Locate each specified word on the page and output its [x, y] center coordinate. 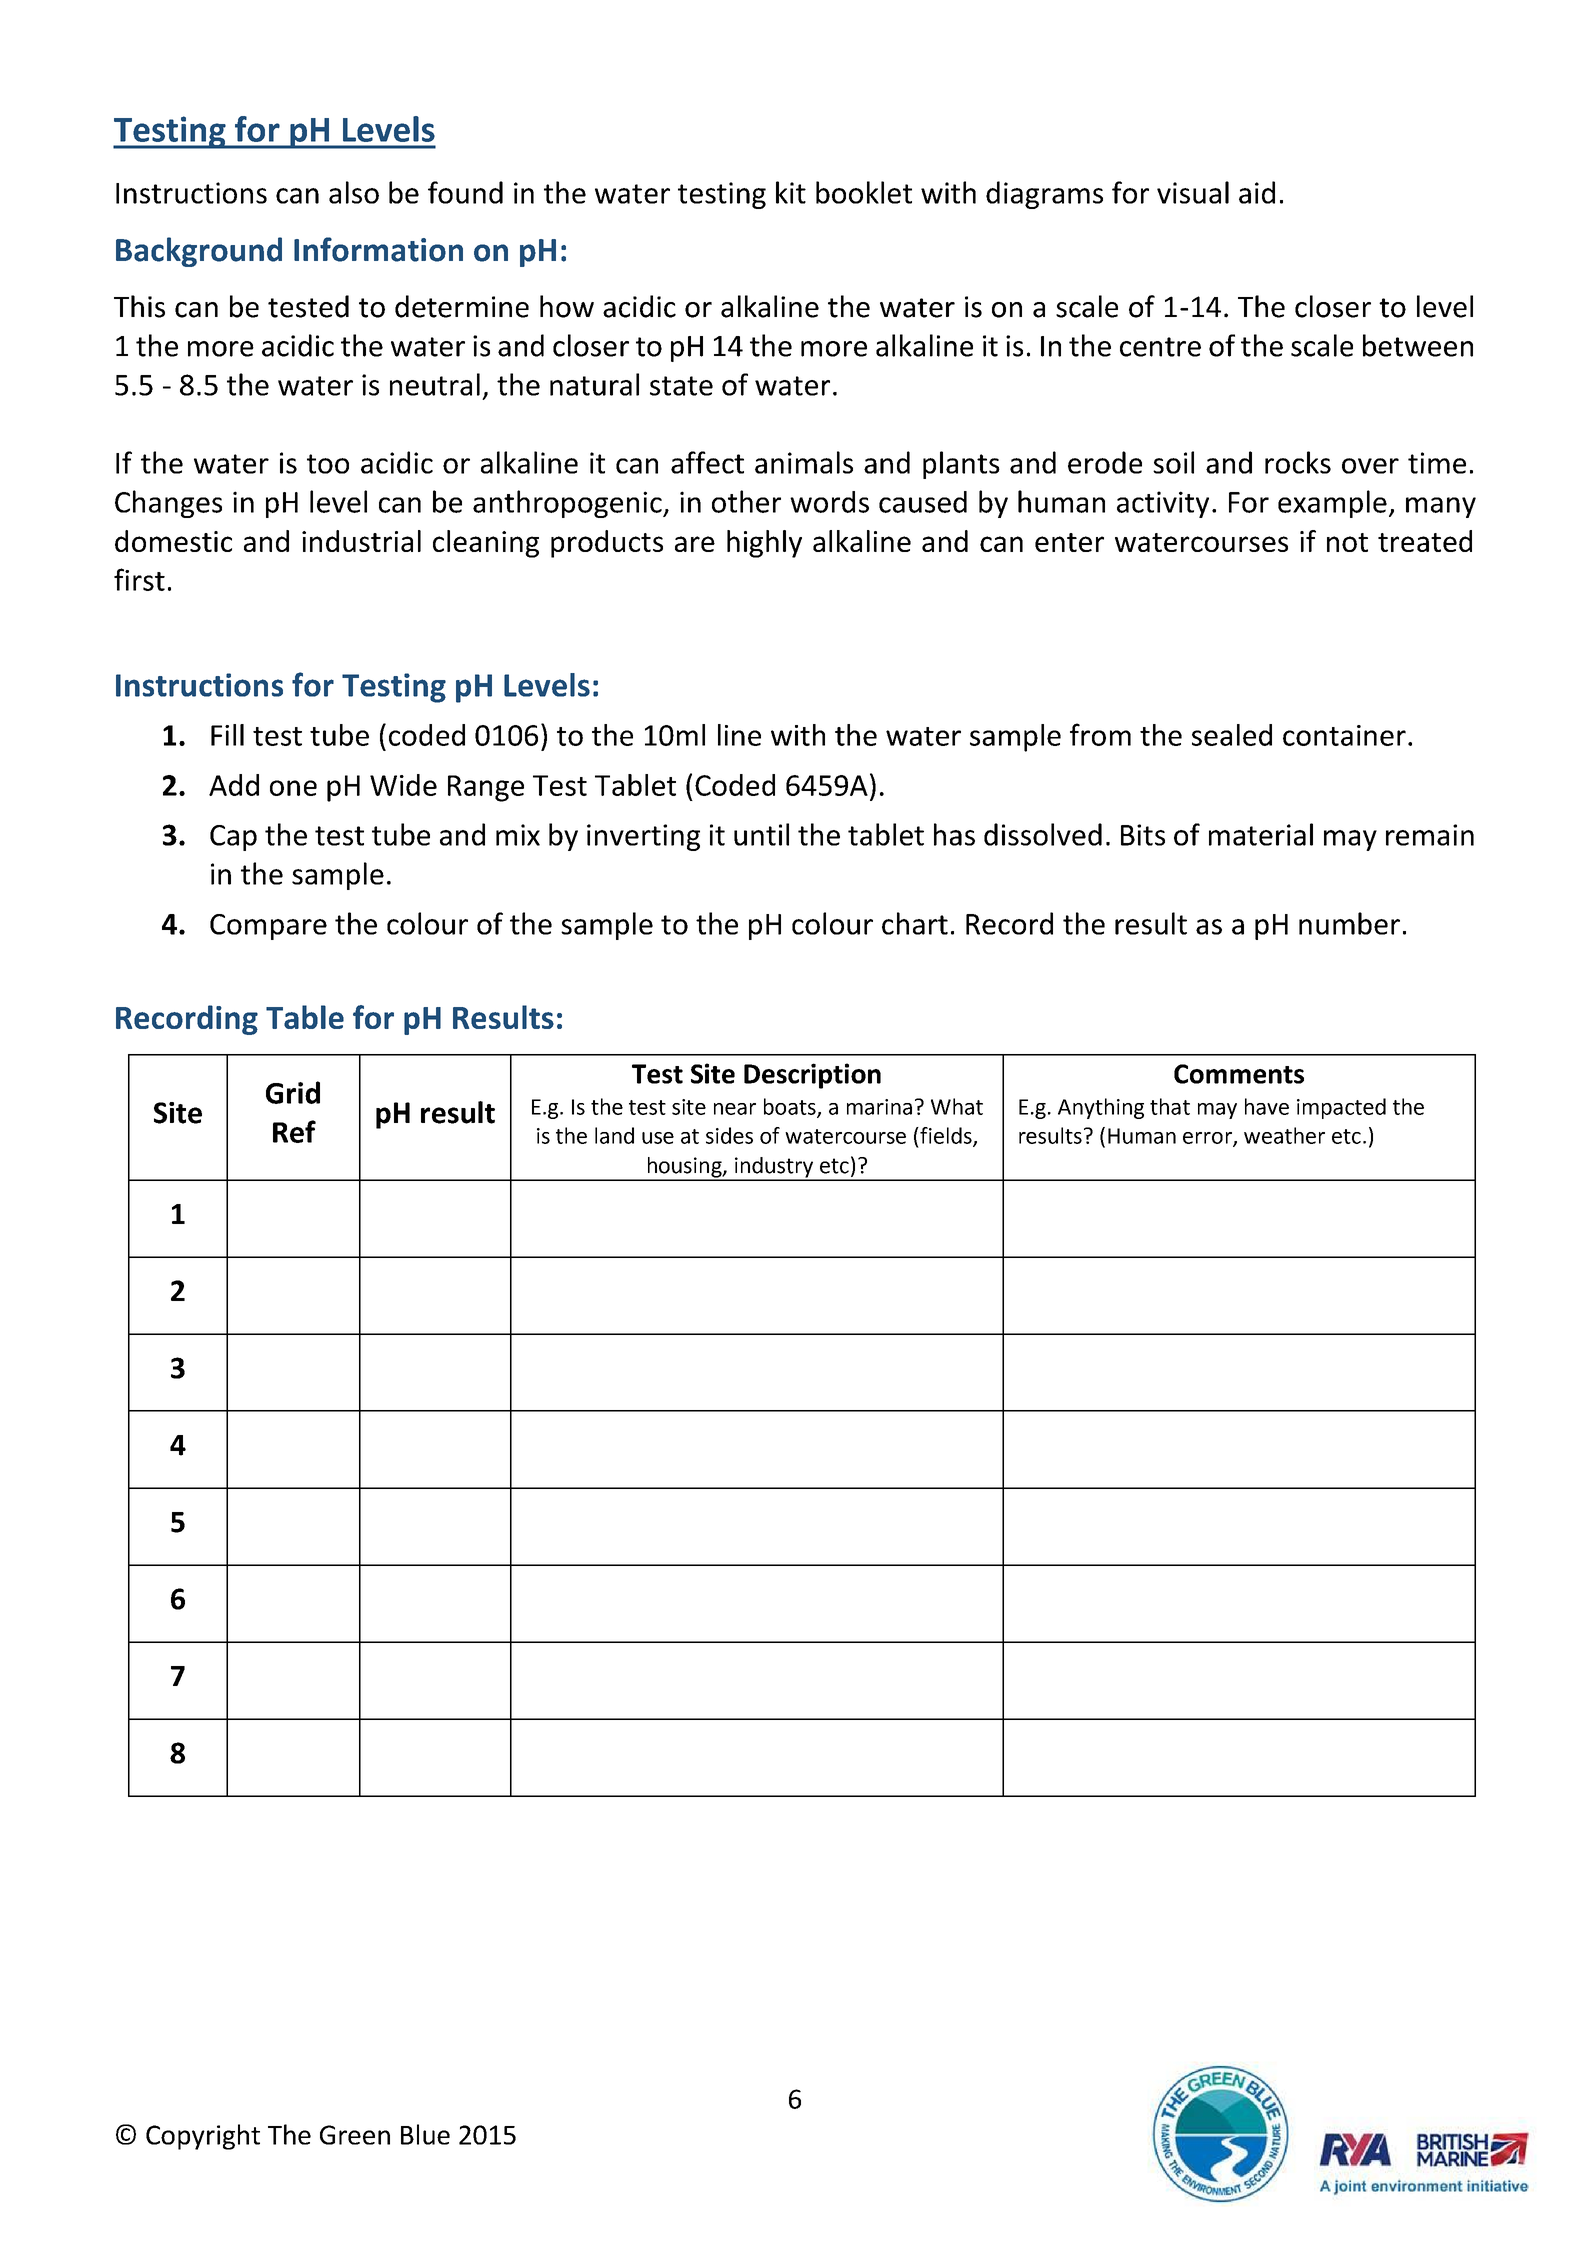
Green [355, 2135]
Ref [294, 1131]
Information [378, 249]
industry [774, 1168]
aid [1257, 192]
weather [1284, 1135]
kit [791, 192]
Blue [425, 2134]
